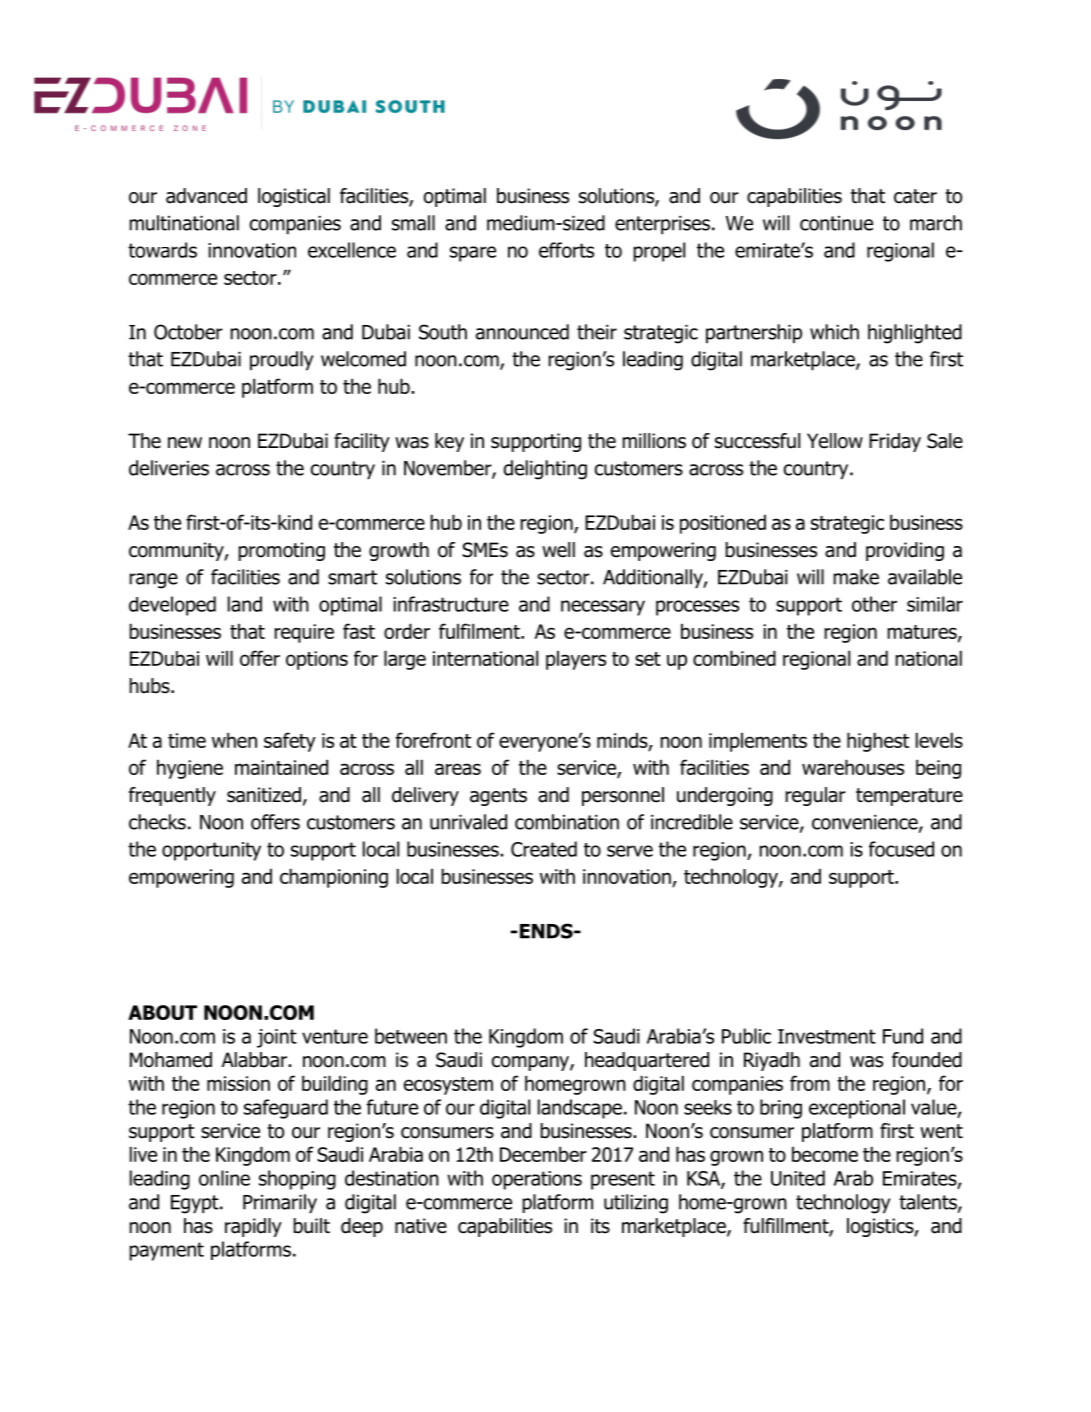 Image resolution: width=1091 pixels, height=1412 pixels. I want to click on delighting, so click(545, 470).
